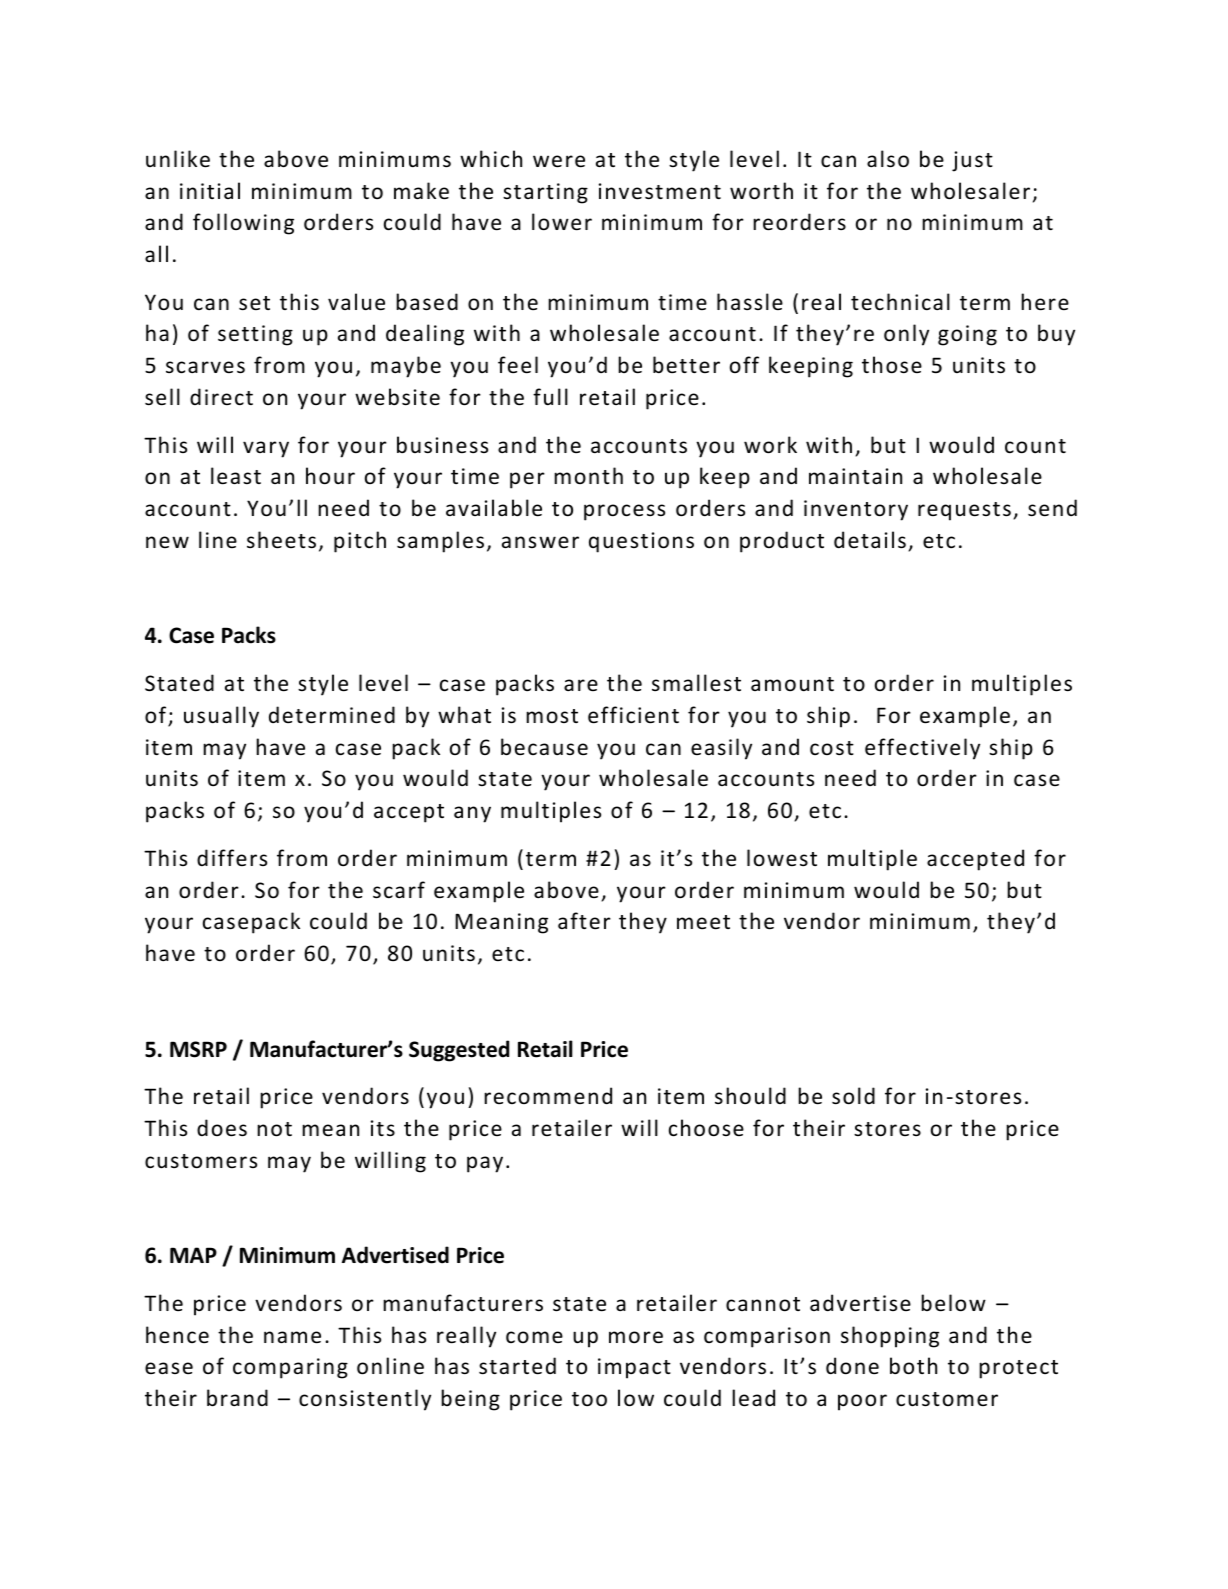  I want to click on details, so click(870, 540).
